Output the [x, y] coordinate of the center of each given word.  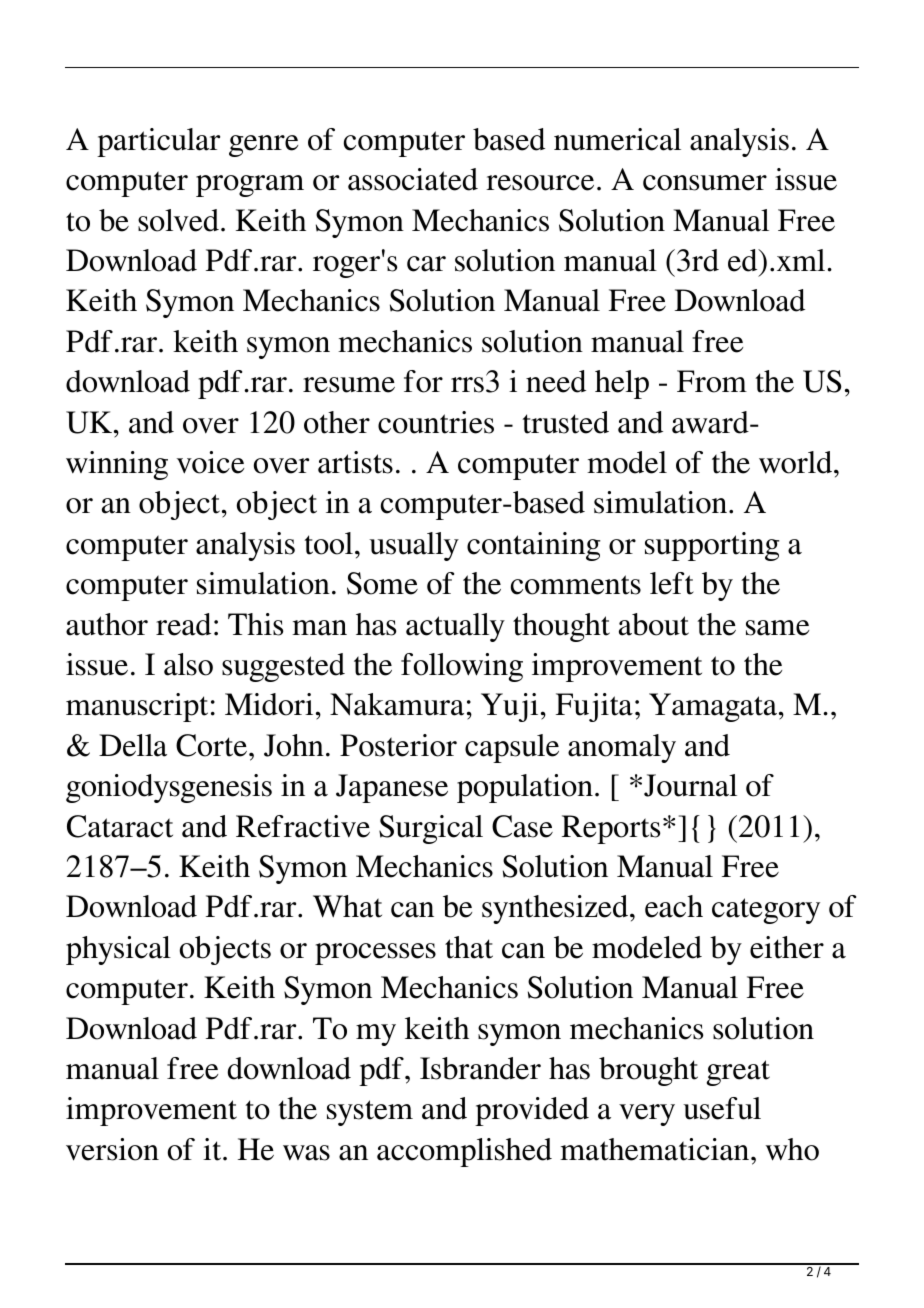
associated [413, 179]
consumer [705, 183]
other [337, 422]
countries [436, 422]
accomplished [464, 1152]
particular [158, 142]
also [188, 664]
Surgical [431, 829]
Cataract [120, 826]
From [712, 381]
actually [455, 627]
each [674, 906]
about [654, 624]
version [112, 1149]
